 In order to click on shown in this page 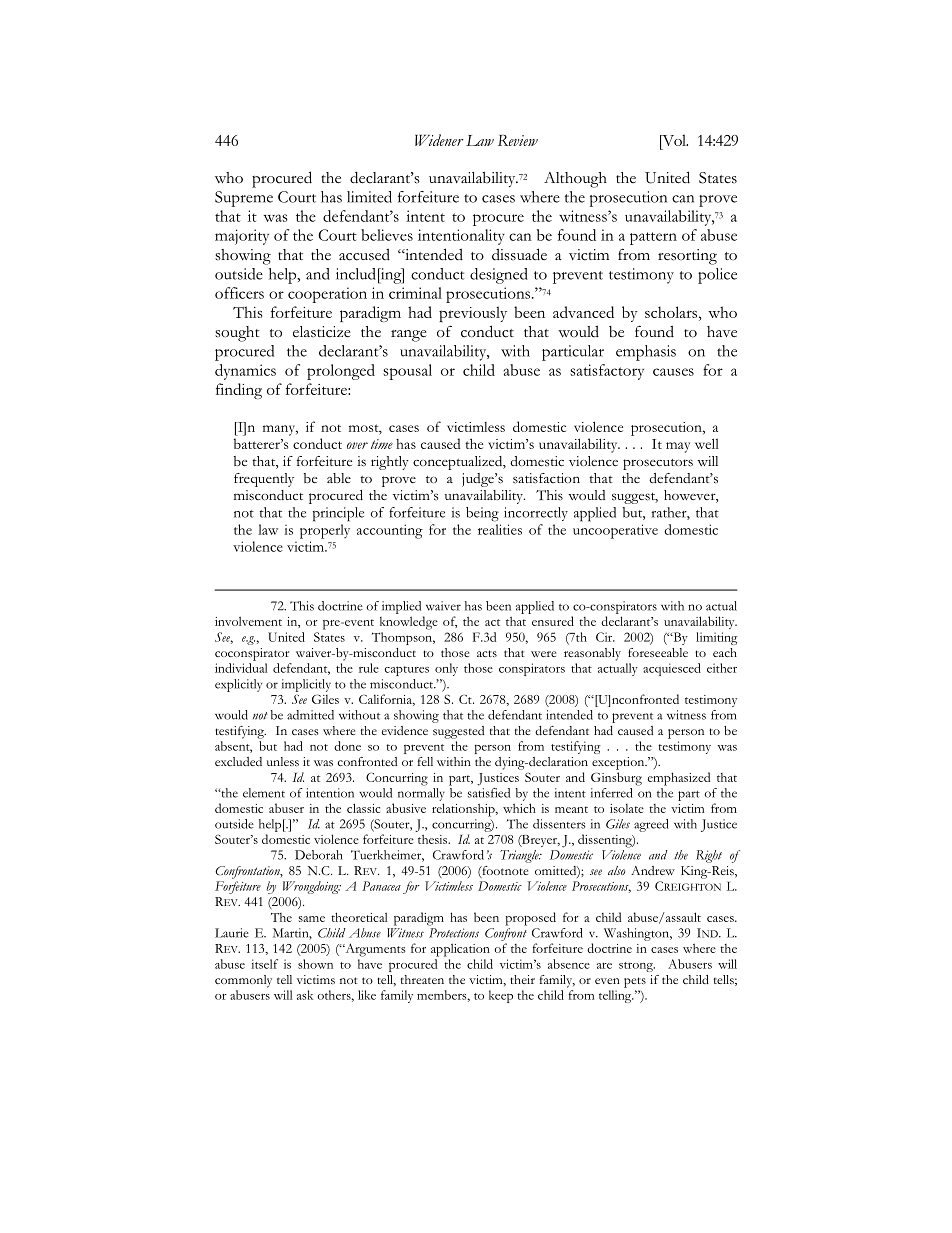, I will do `click(315, 964)`.
